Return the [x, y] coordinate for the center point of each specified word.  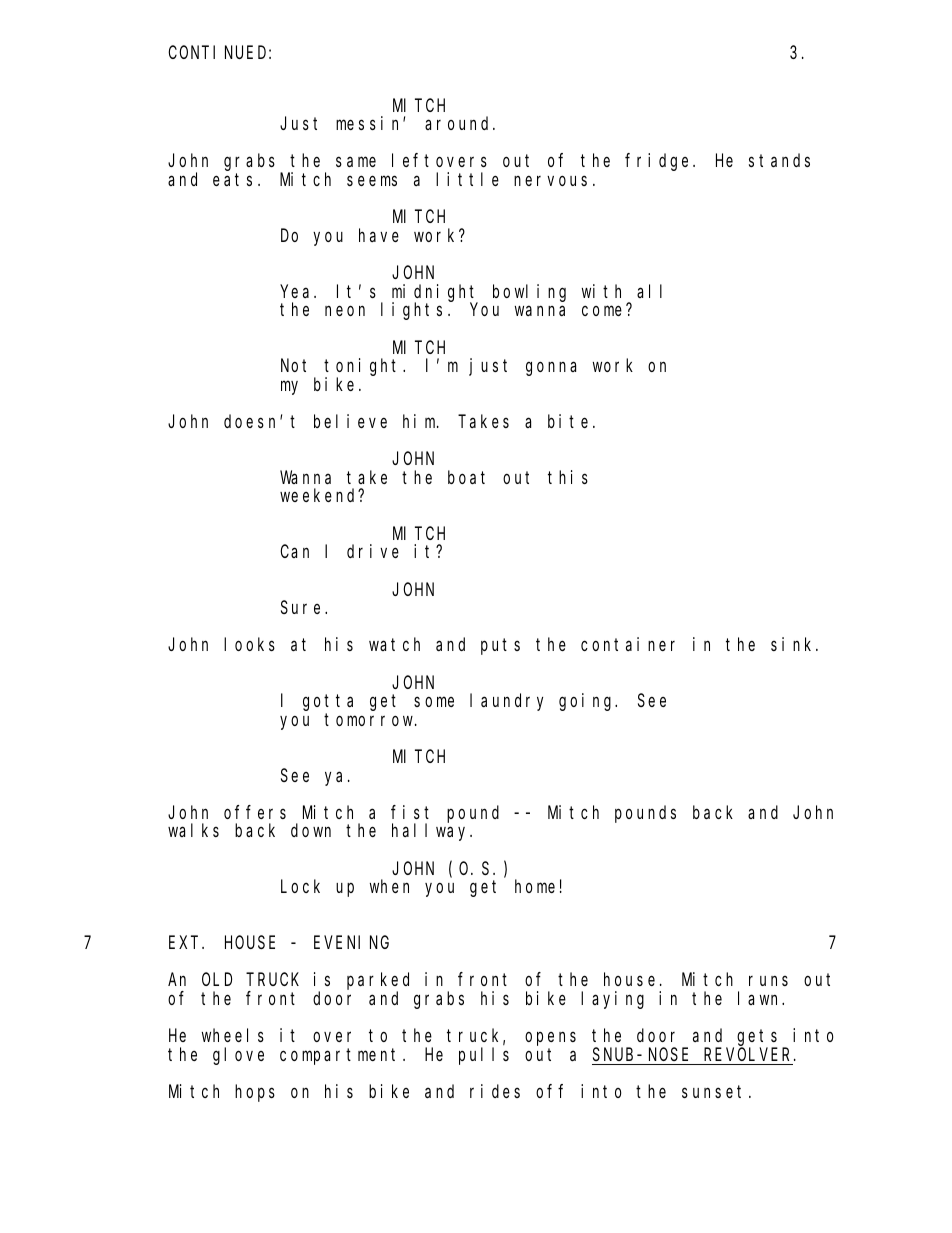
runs [768, 981]
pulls [484, 1056]
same [356, 162]
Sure [303, 607]
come [602, 311]
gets [760, 1039]
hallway [432, 832]
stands [779, 160]
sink [794, 644]
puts [500, 647]
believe [350, 421]
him [420, 421]
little [467, 179]
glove [238, 1056]
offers [255, 812]
